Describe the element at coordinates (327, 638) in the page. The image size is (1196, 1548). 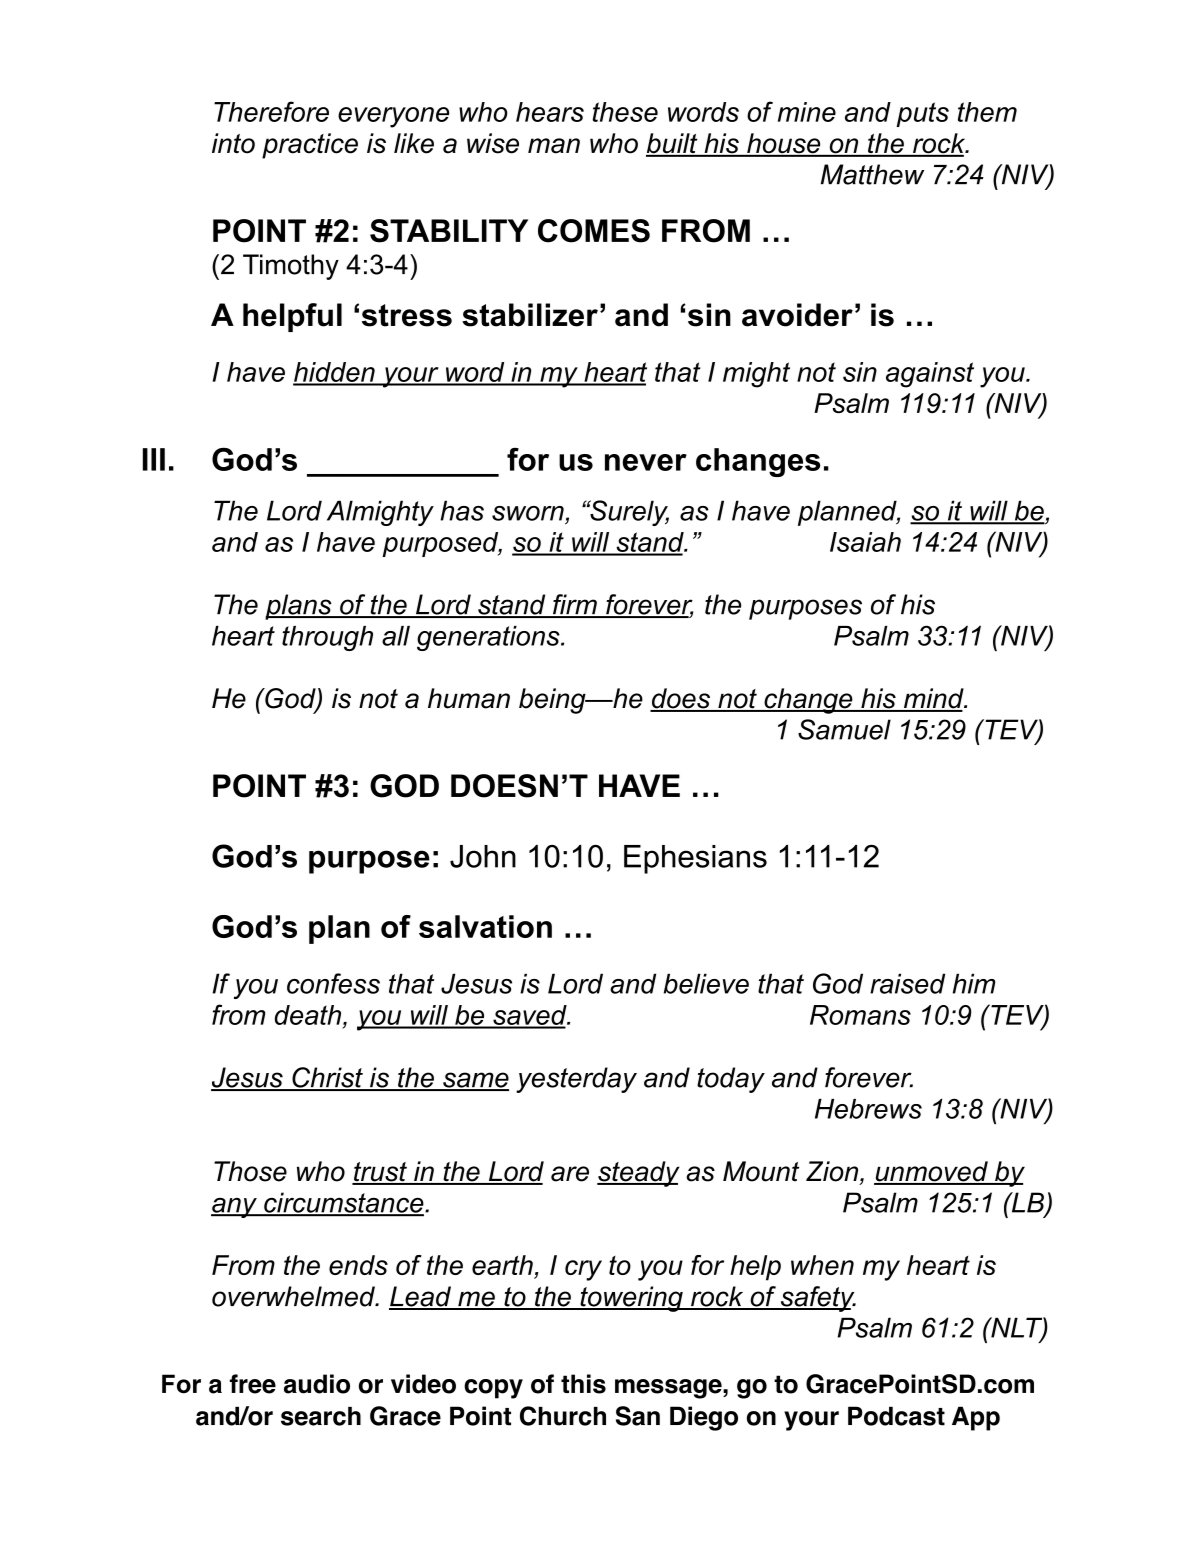
I see `through` at that location.
